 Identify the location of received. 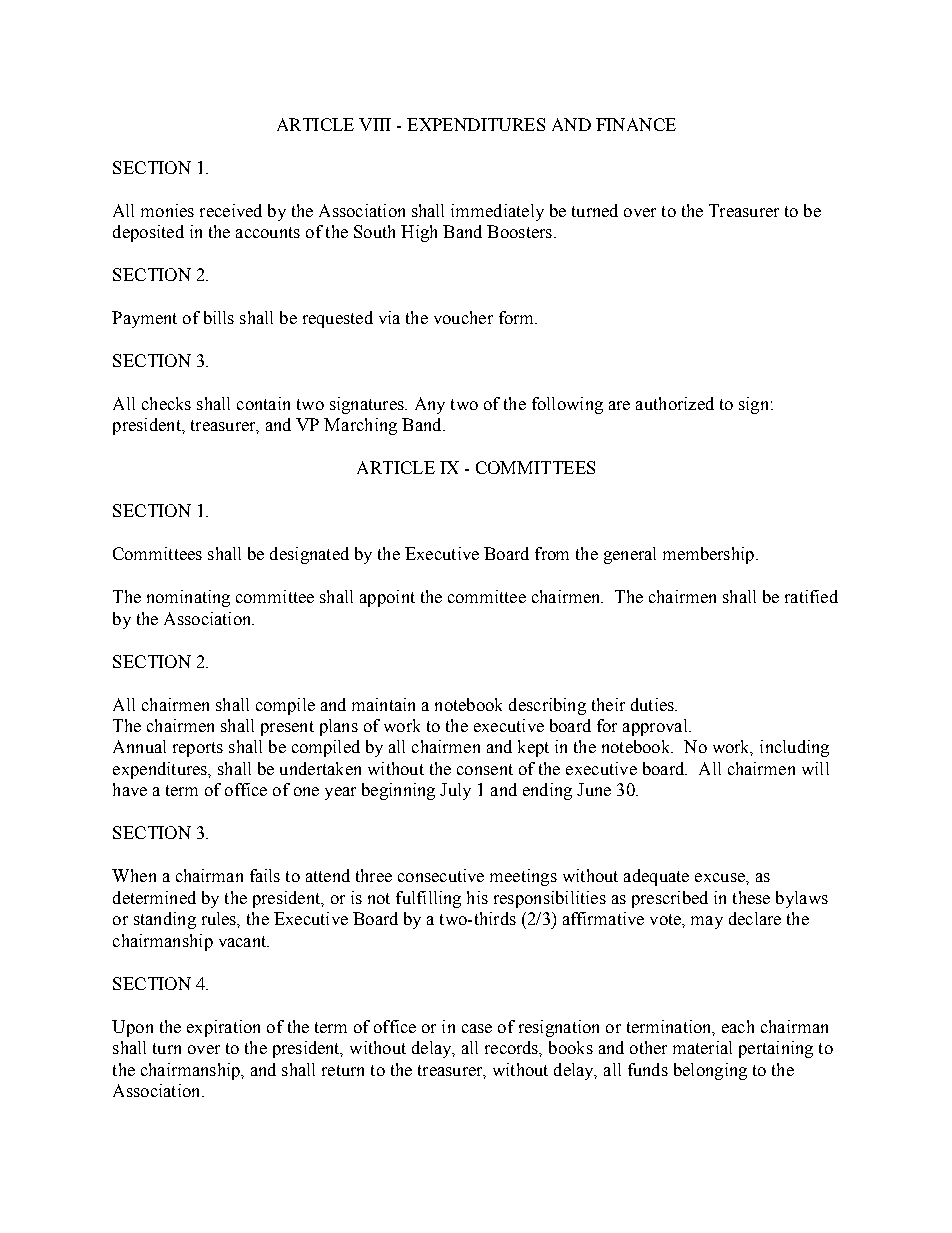
(231, 210).
